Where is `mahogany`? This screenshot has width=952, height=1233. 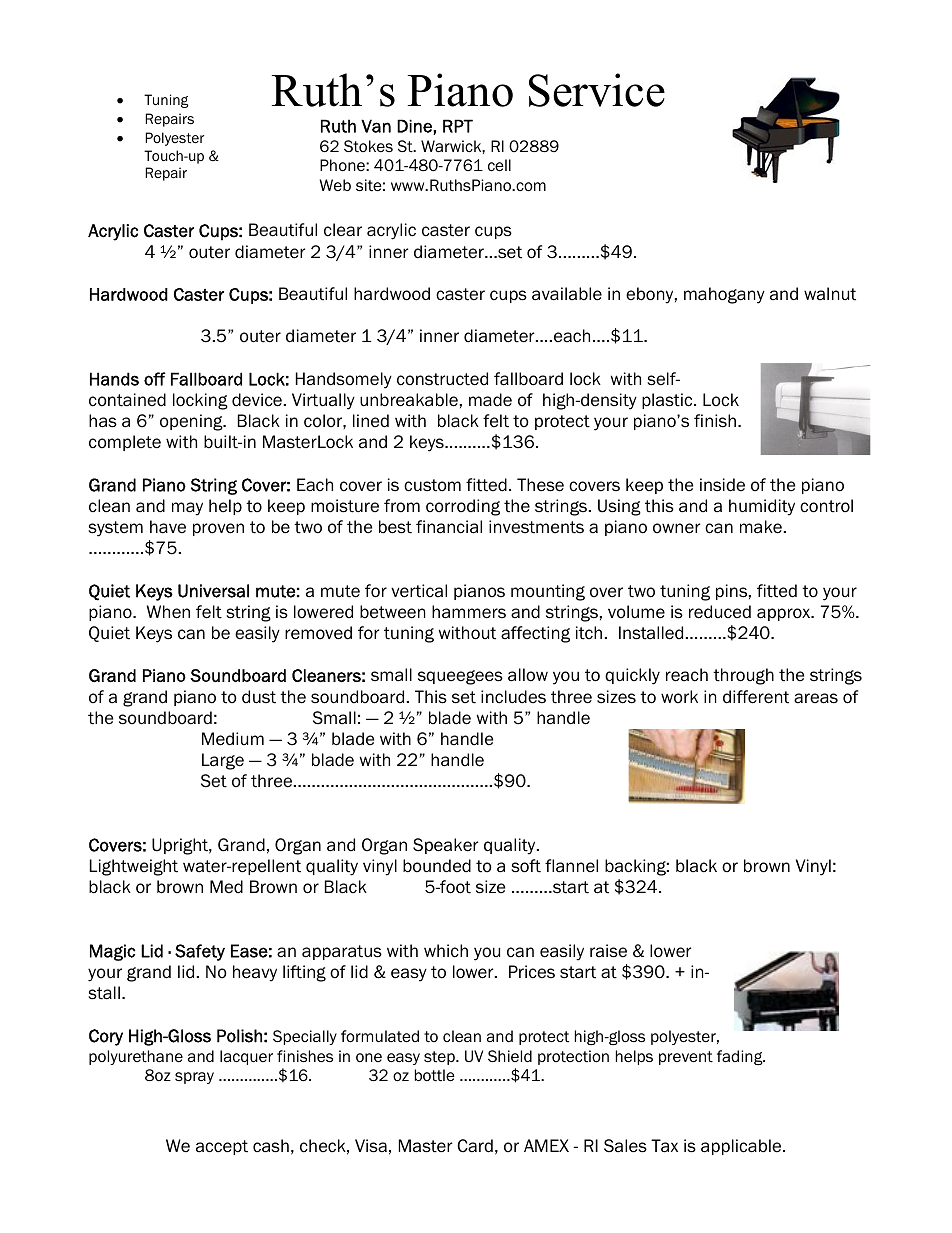
mahogany is located at coordinates (724, 295).
